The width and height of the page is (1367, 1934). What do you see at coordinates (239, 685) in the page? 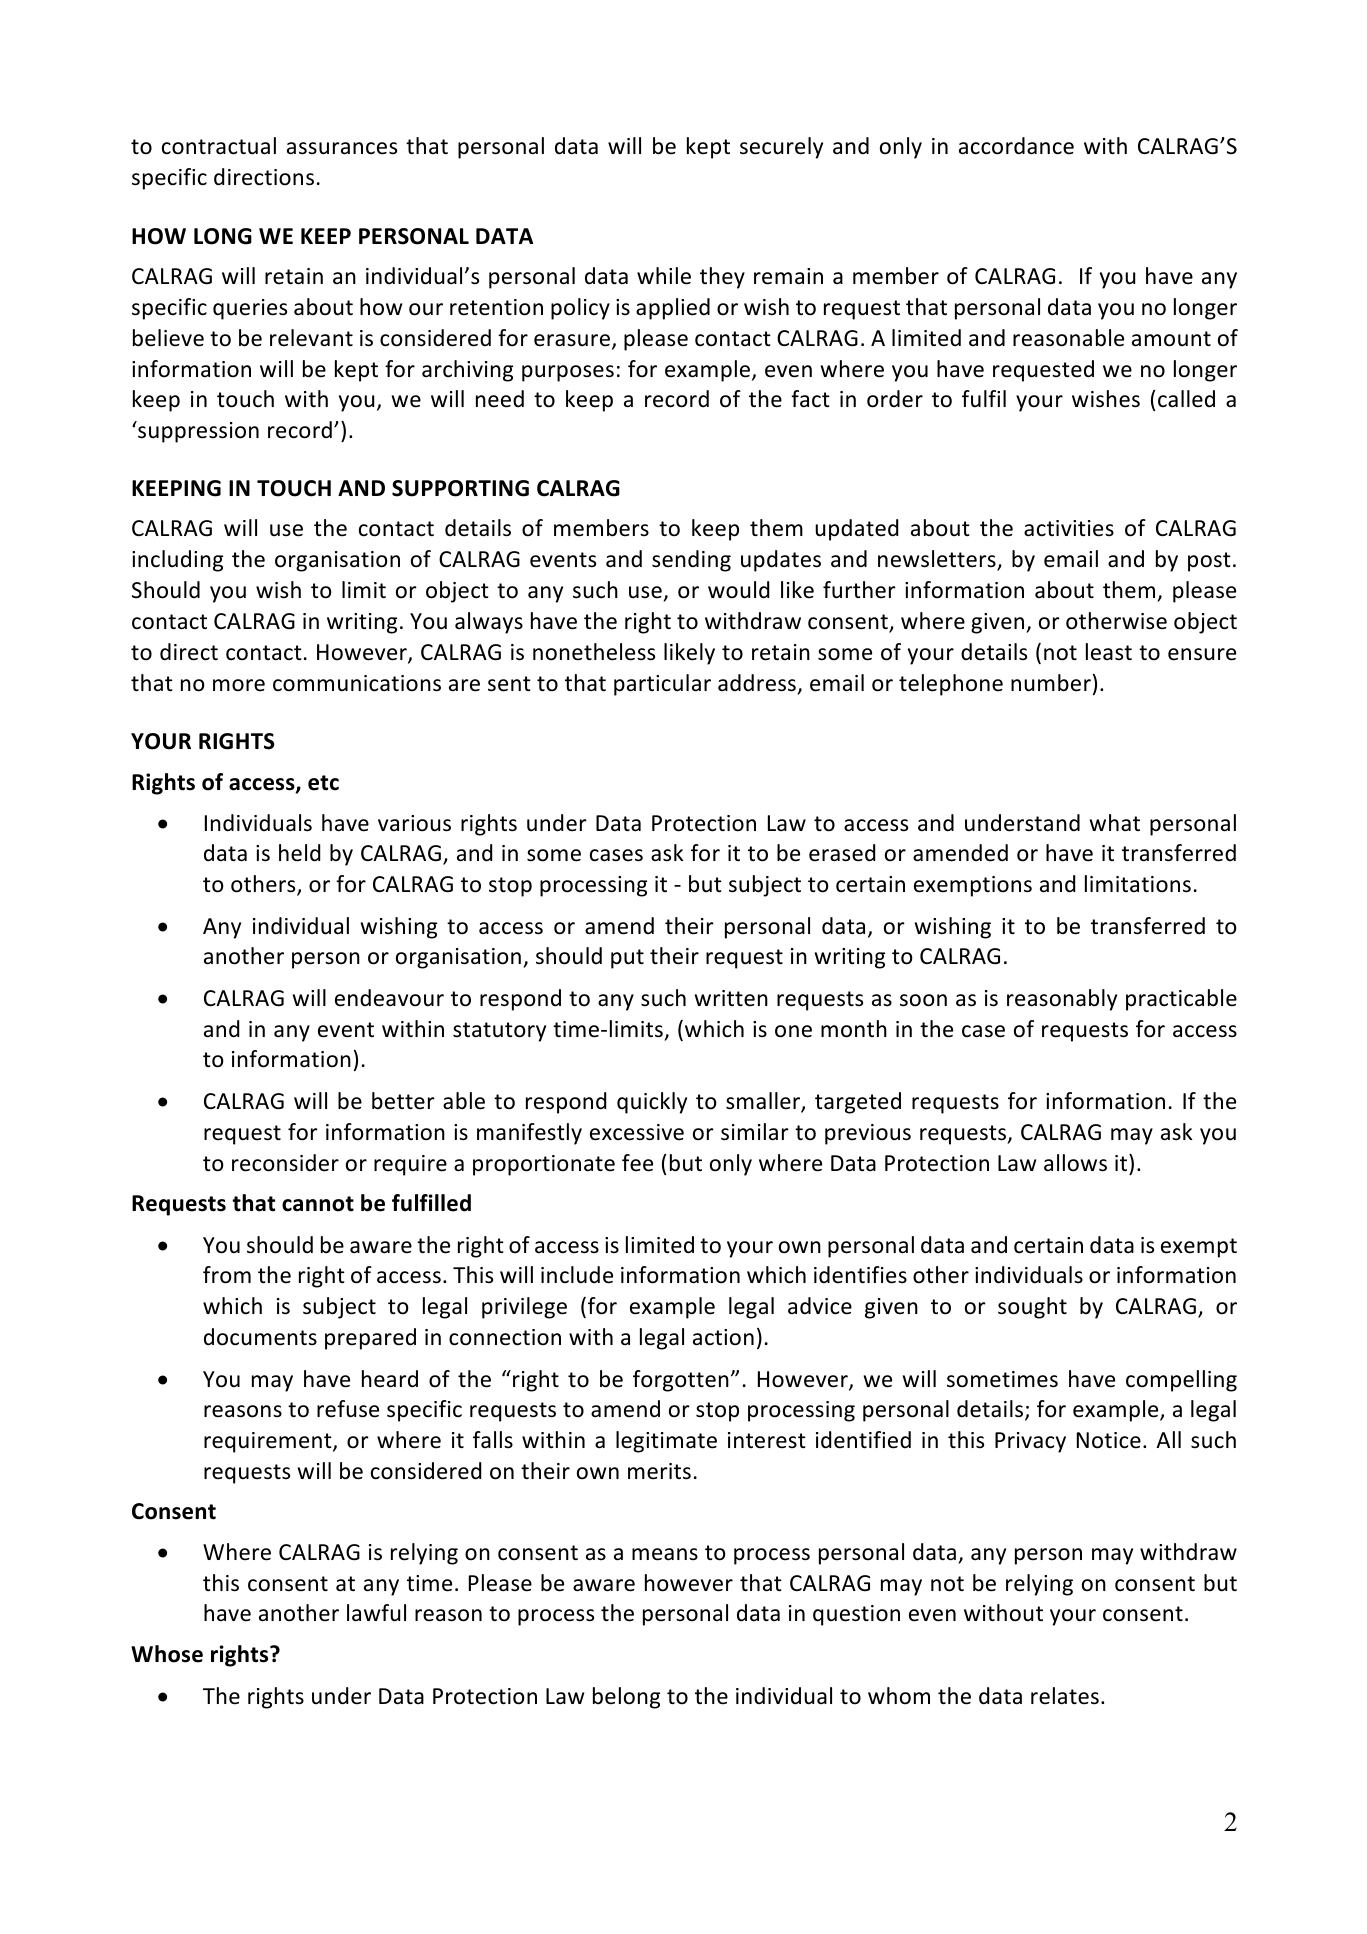
I see `more` at bounding box center [239, 685].
